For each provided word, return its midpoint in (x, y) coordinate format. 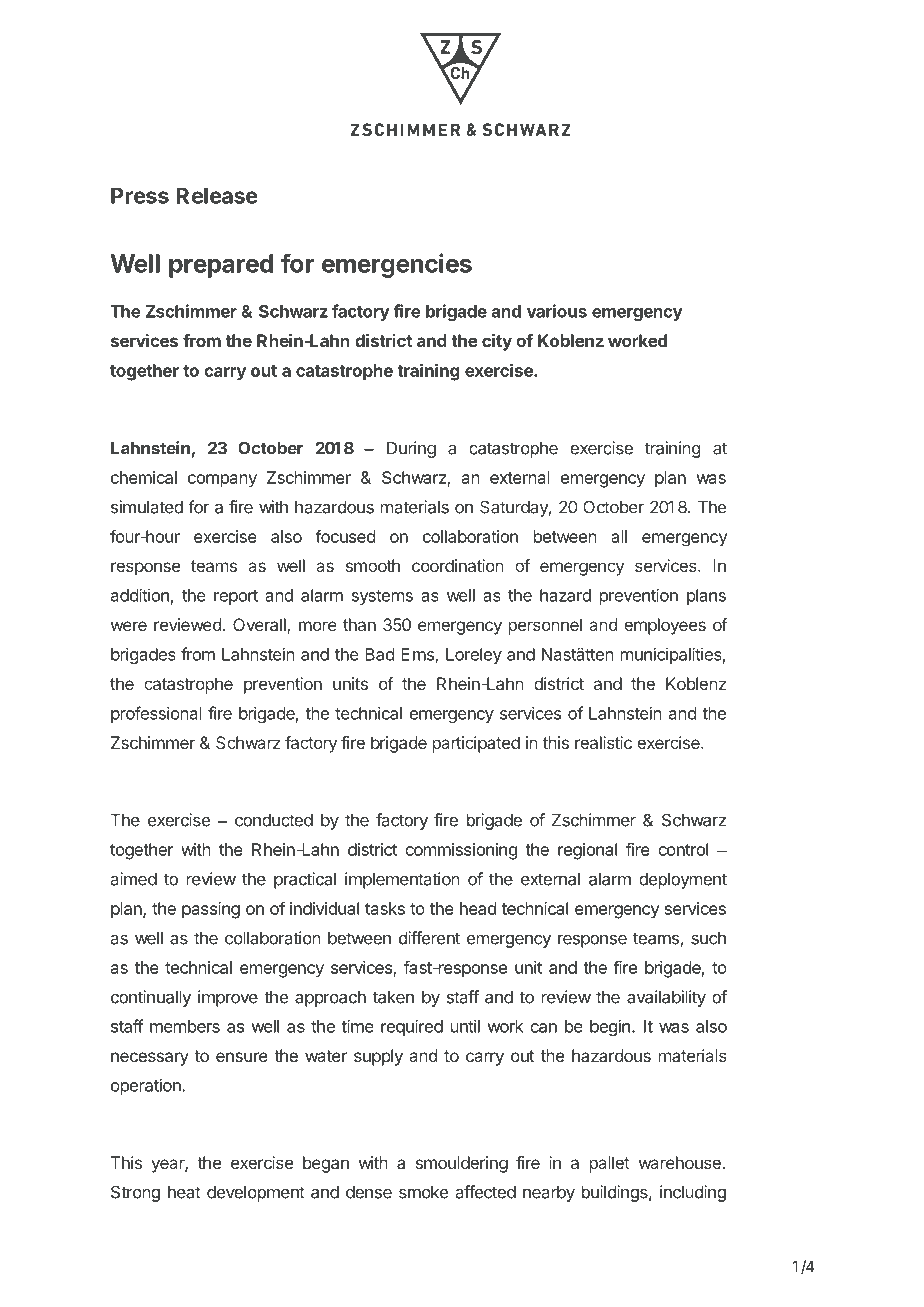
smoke (423, 1192)
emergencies (397, 265)
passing (211, 910)
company (222, 481)
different (429, 938)
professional (156, 714)
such (708, 938)
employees (665, 626)
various (557, 311)
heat (184, 1192)
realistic (603, 742)
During (411, 449)
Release (217, 195)
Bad (379, 654)
